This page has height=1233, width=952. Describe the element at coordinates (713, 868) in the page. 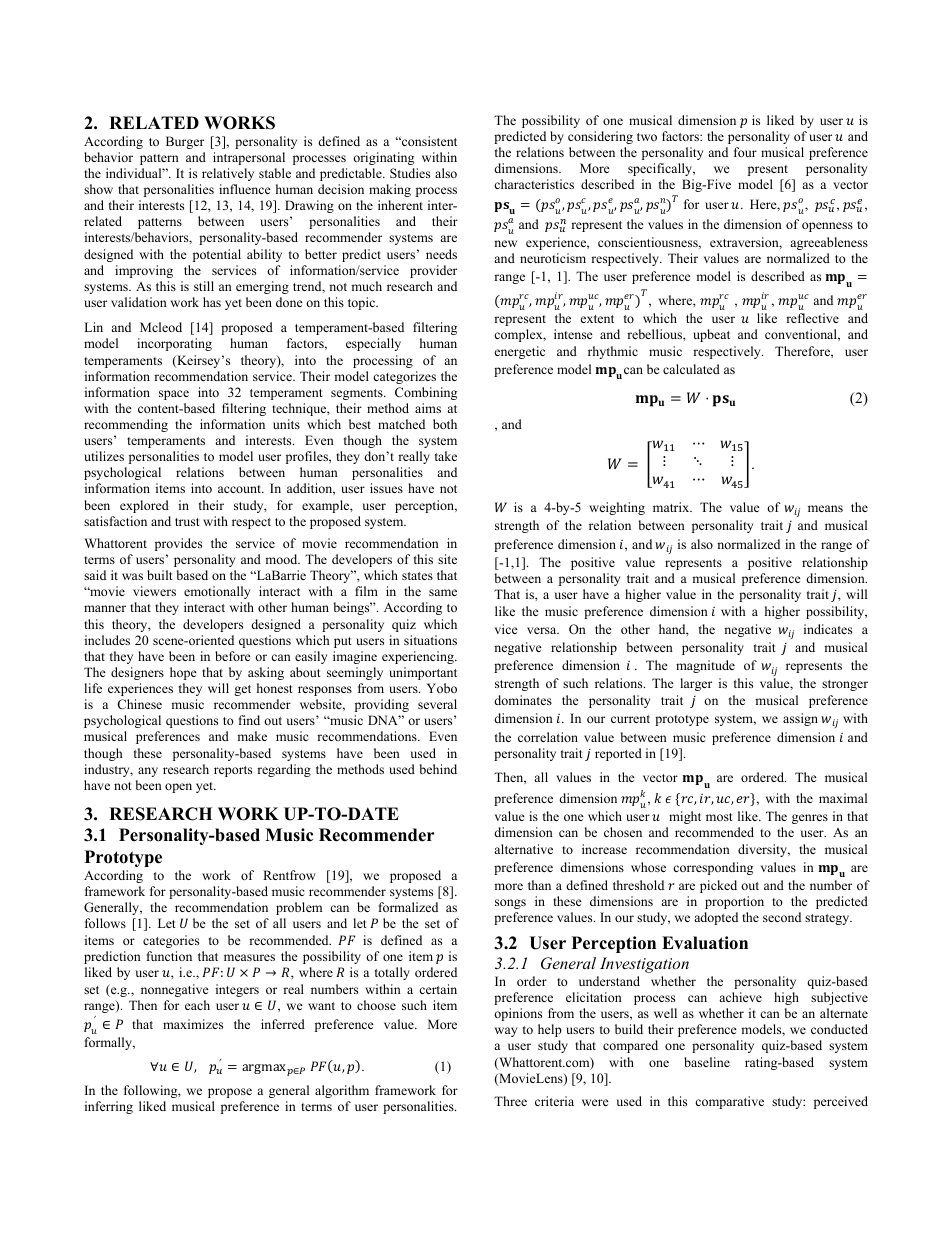

I see `corresponding` at that location.
